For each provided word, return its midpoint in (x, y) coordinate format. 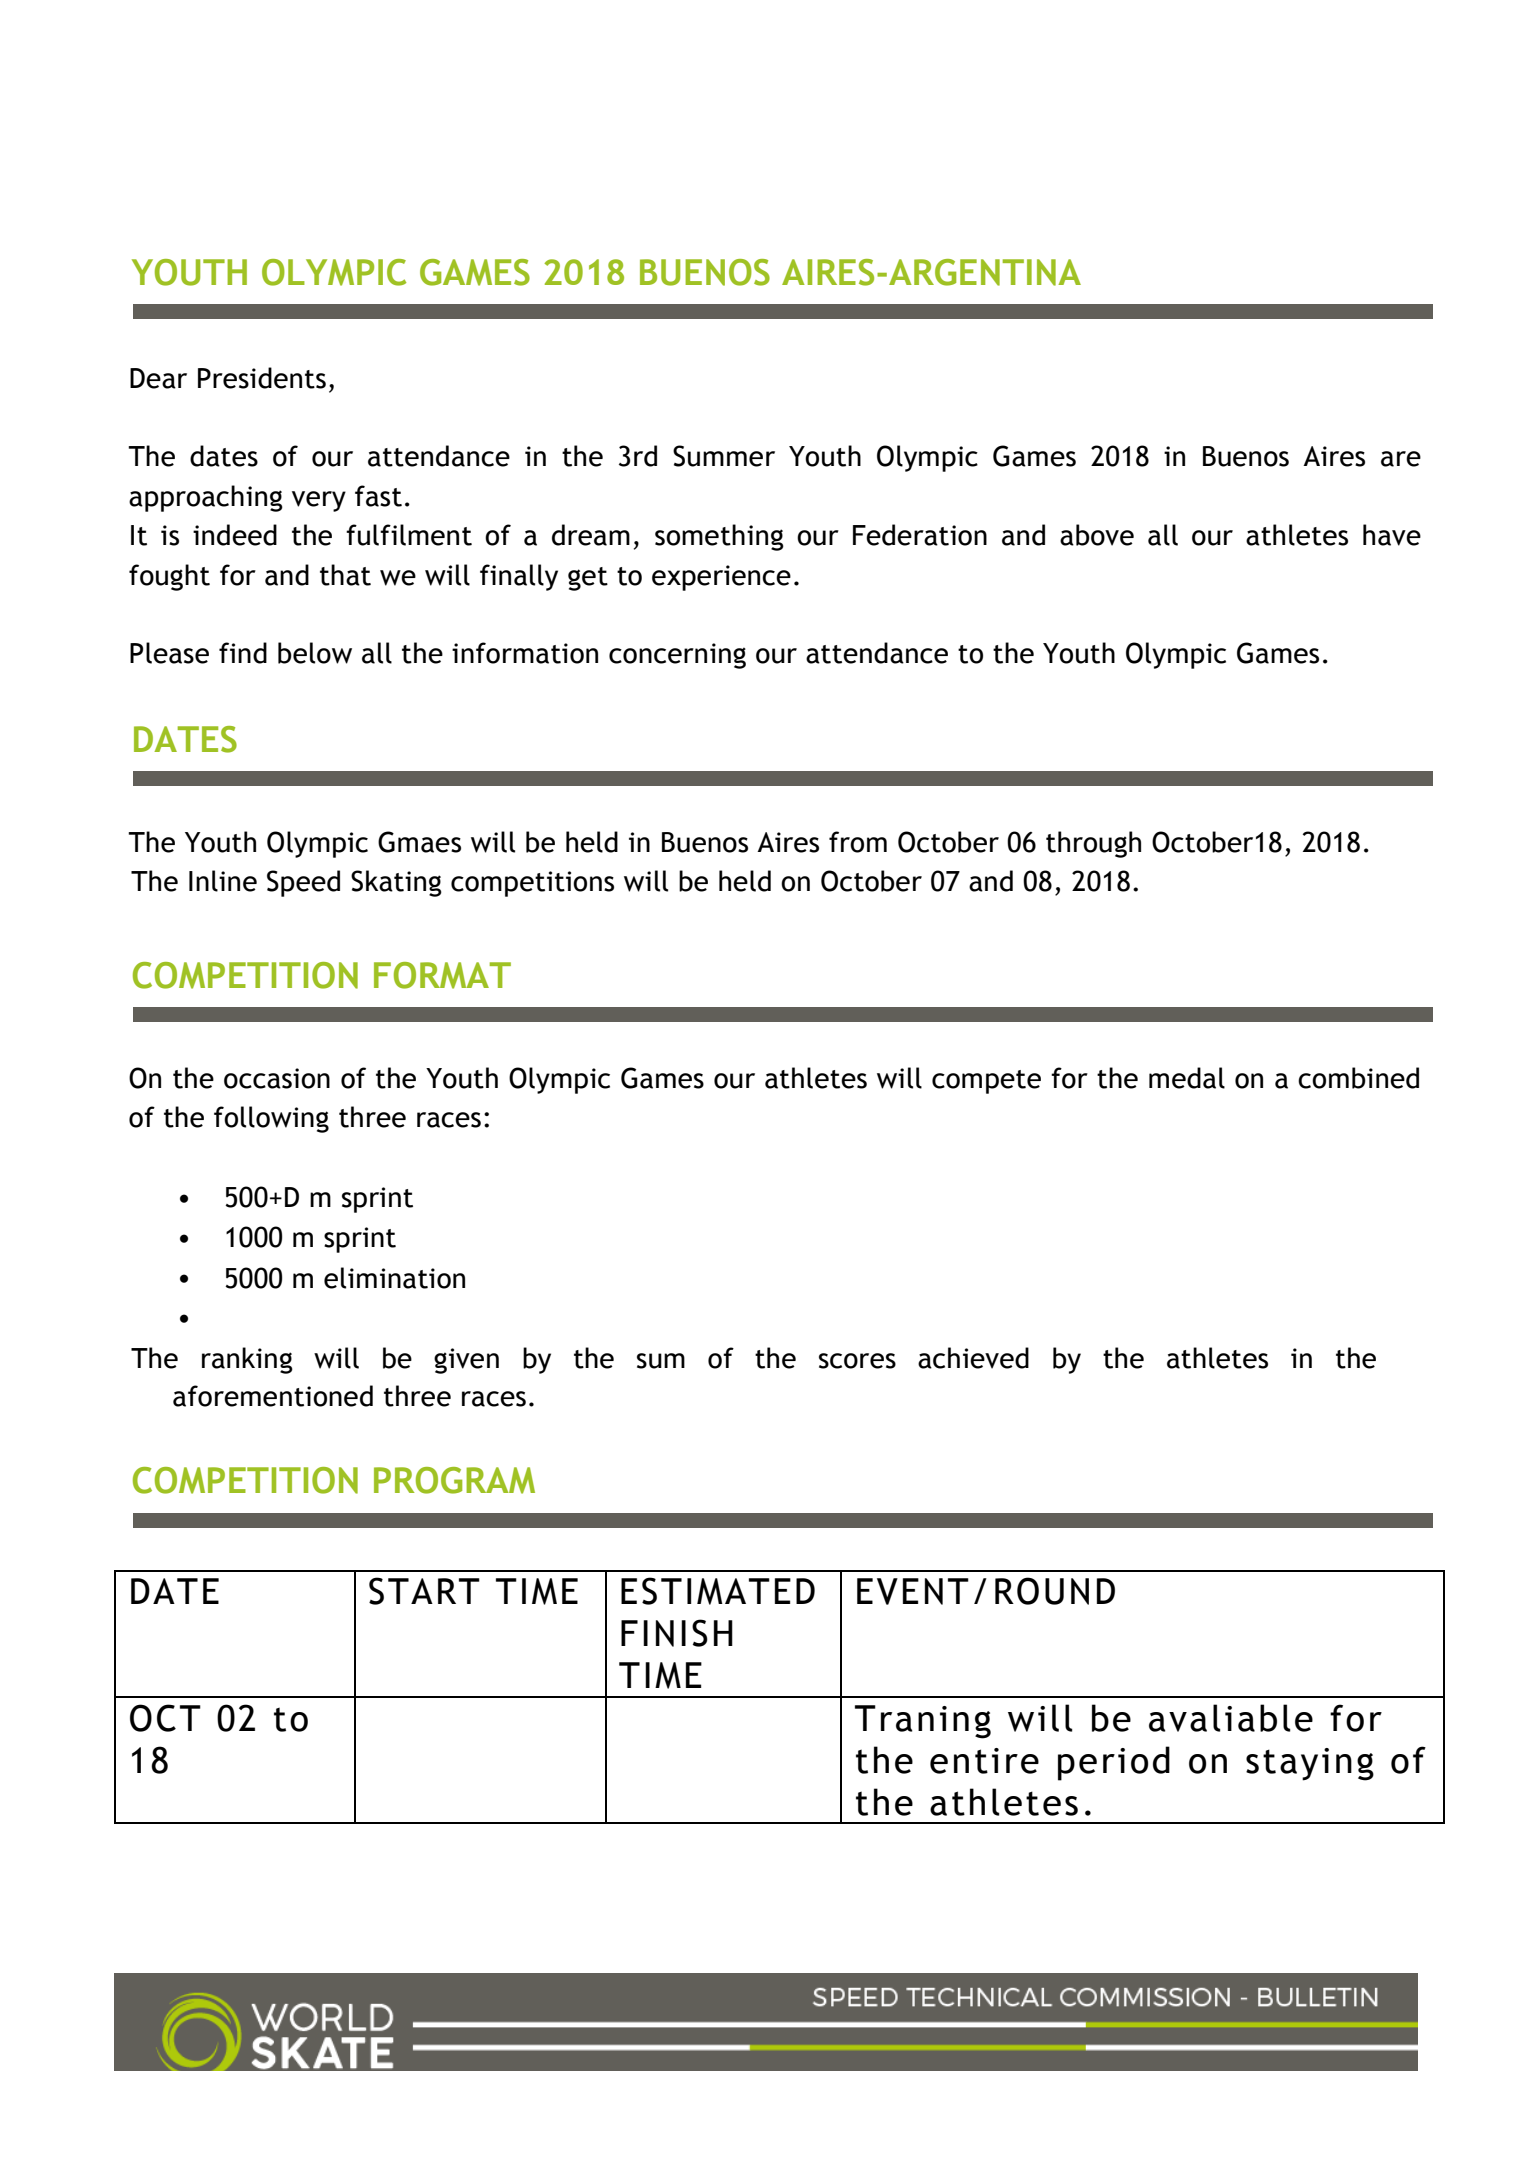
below (315, 653)
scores (857, 1361)
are (1401, 459)
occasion (277, 1078)
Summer (724, 456)
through (1093, 844)
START (424, 1591)
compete (986, 1082)
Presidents (262, 378)
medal (1187, 1078)
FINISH (677, 1633)
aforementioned (273, 1396)
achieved (973, 1358)
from (858, 842)
